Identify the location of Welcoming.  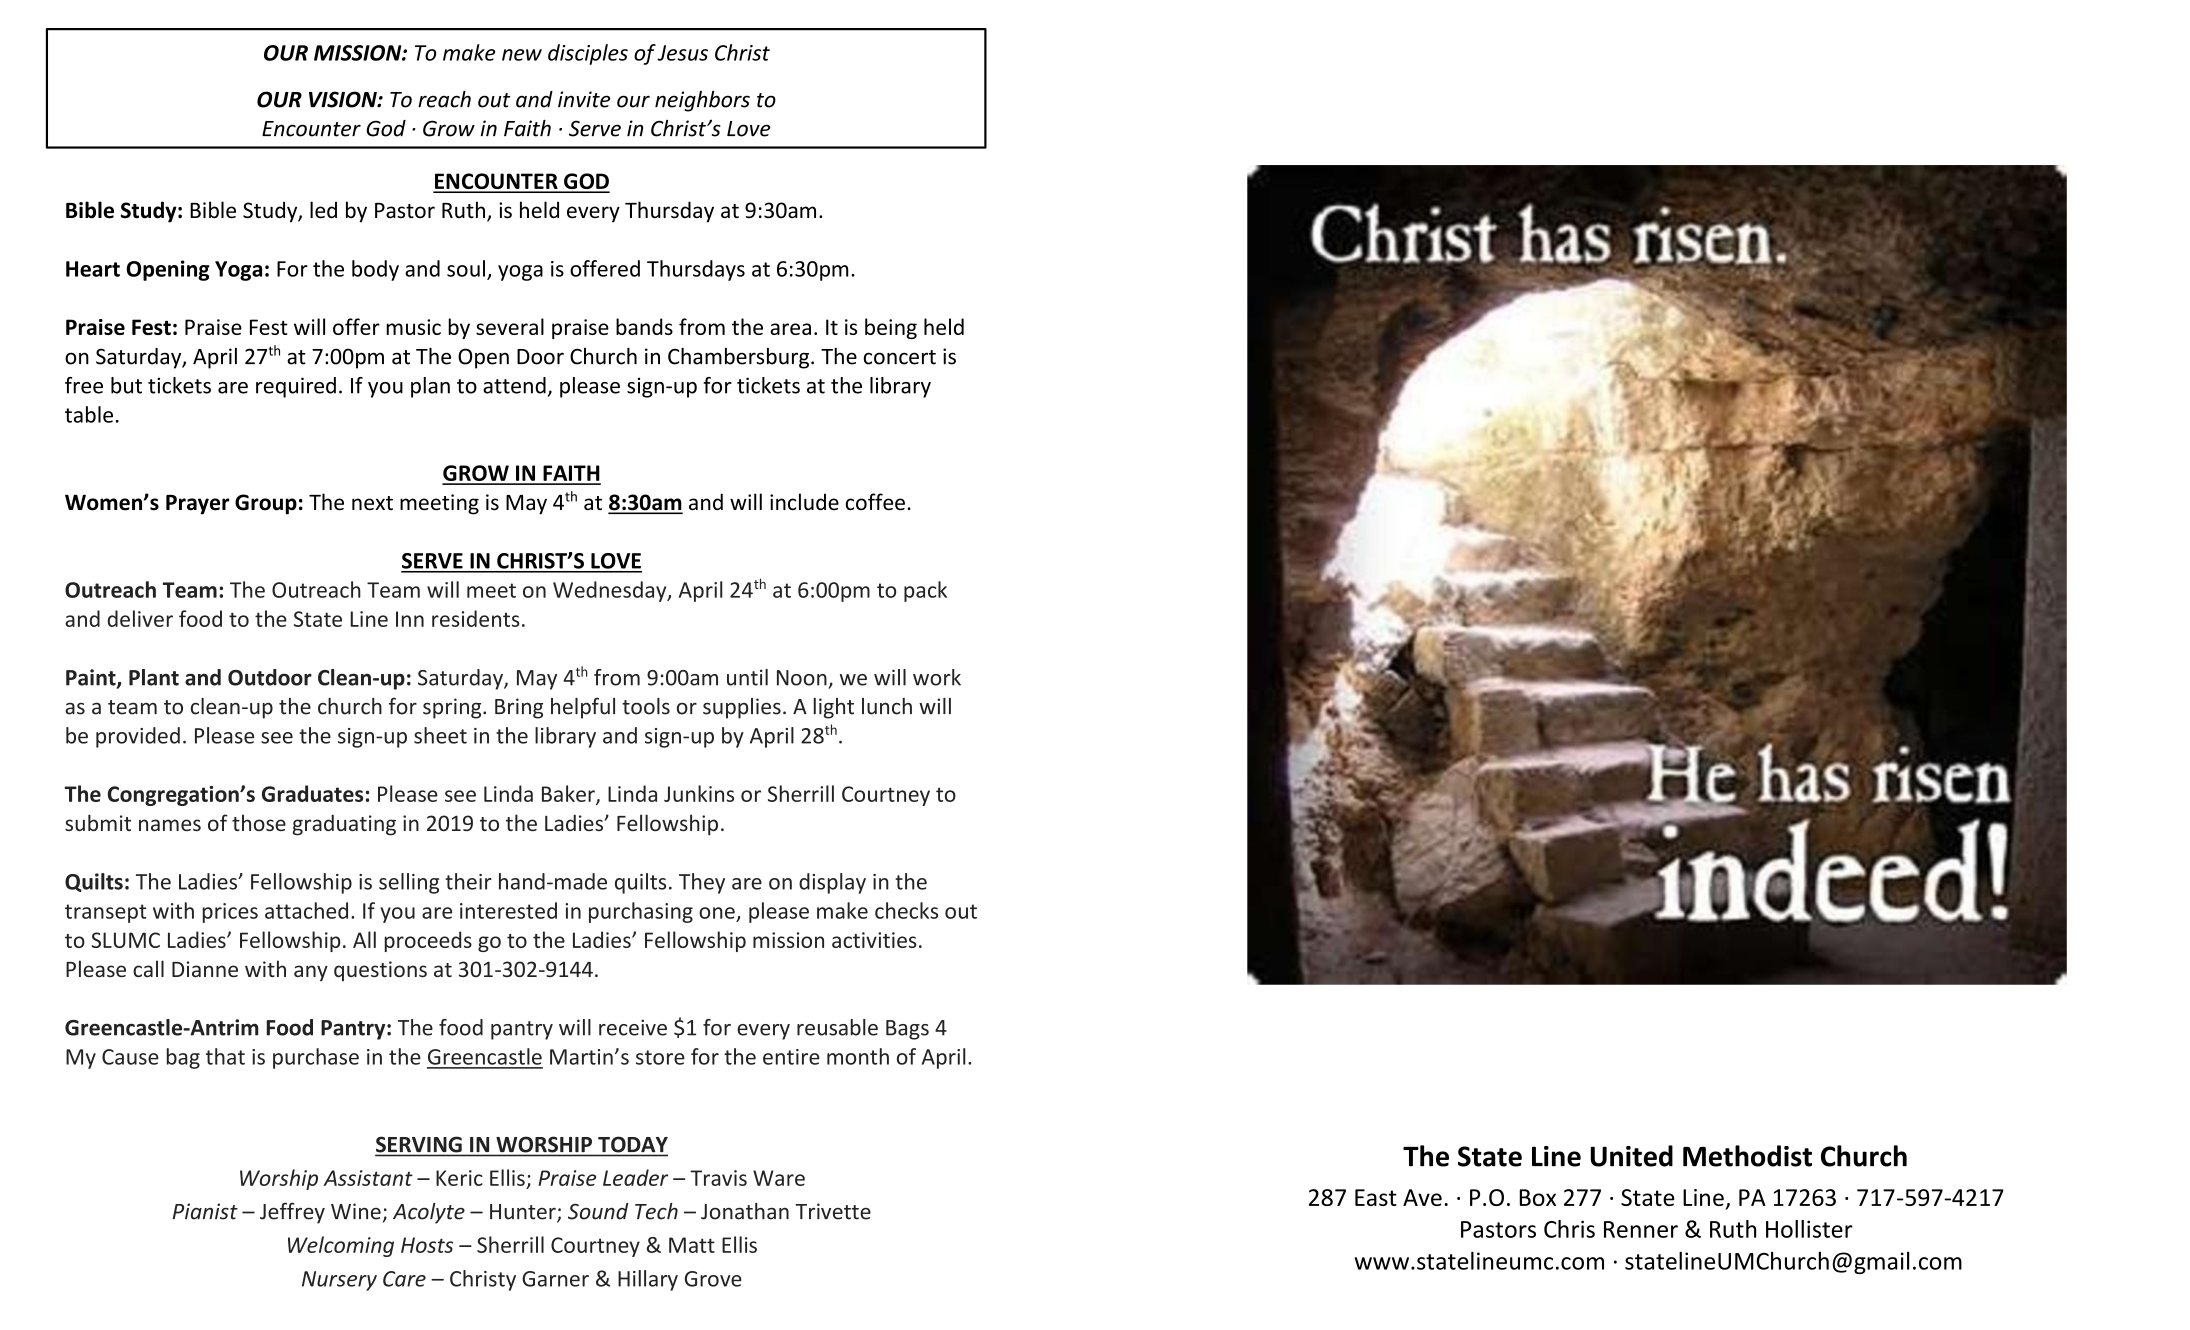
(341, 1246).
